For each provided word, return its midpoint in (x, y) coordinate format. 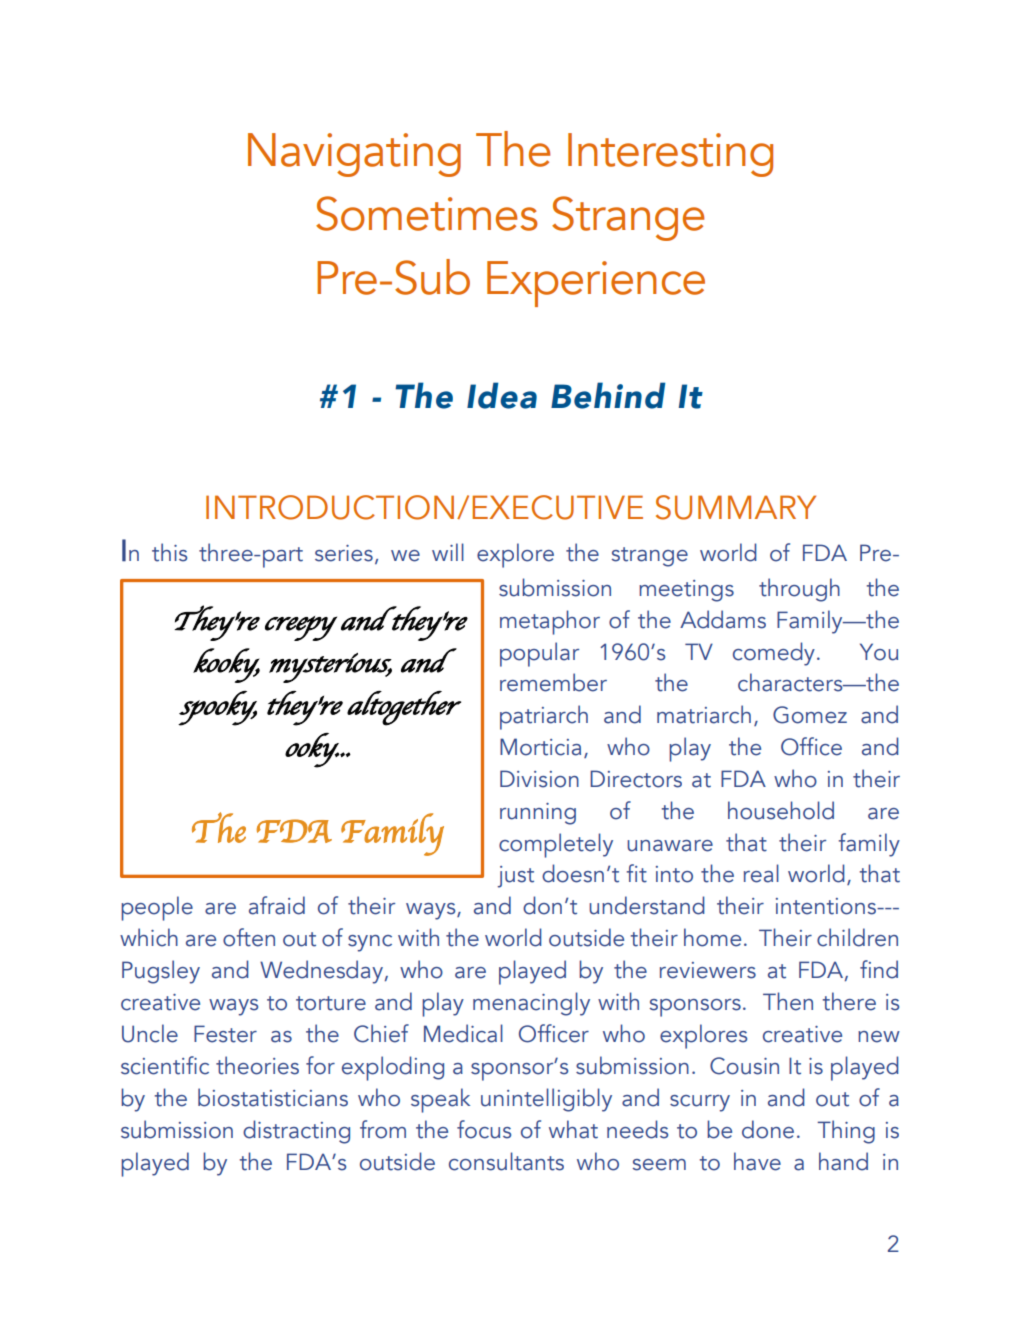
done (768, 1129)
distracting (296, 1132)
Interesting (670, 155)
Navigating (354, 155)
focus (484, 1129)
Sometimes (426, 213)
